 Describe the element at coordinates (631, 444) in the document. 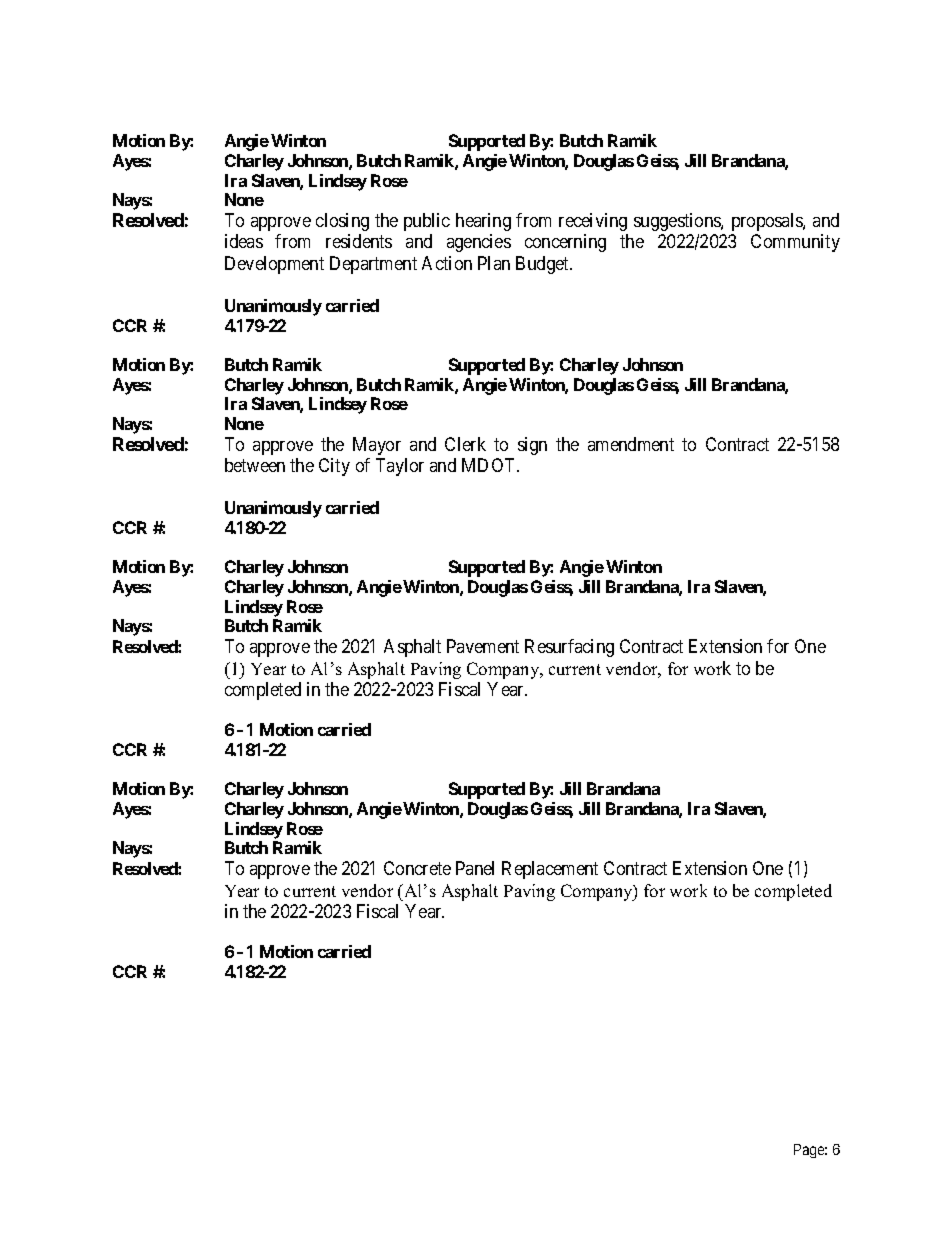

I see `amendment` at that location.
